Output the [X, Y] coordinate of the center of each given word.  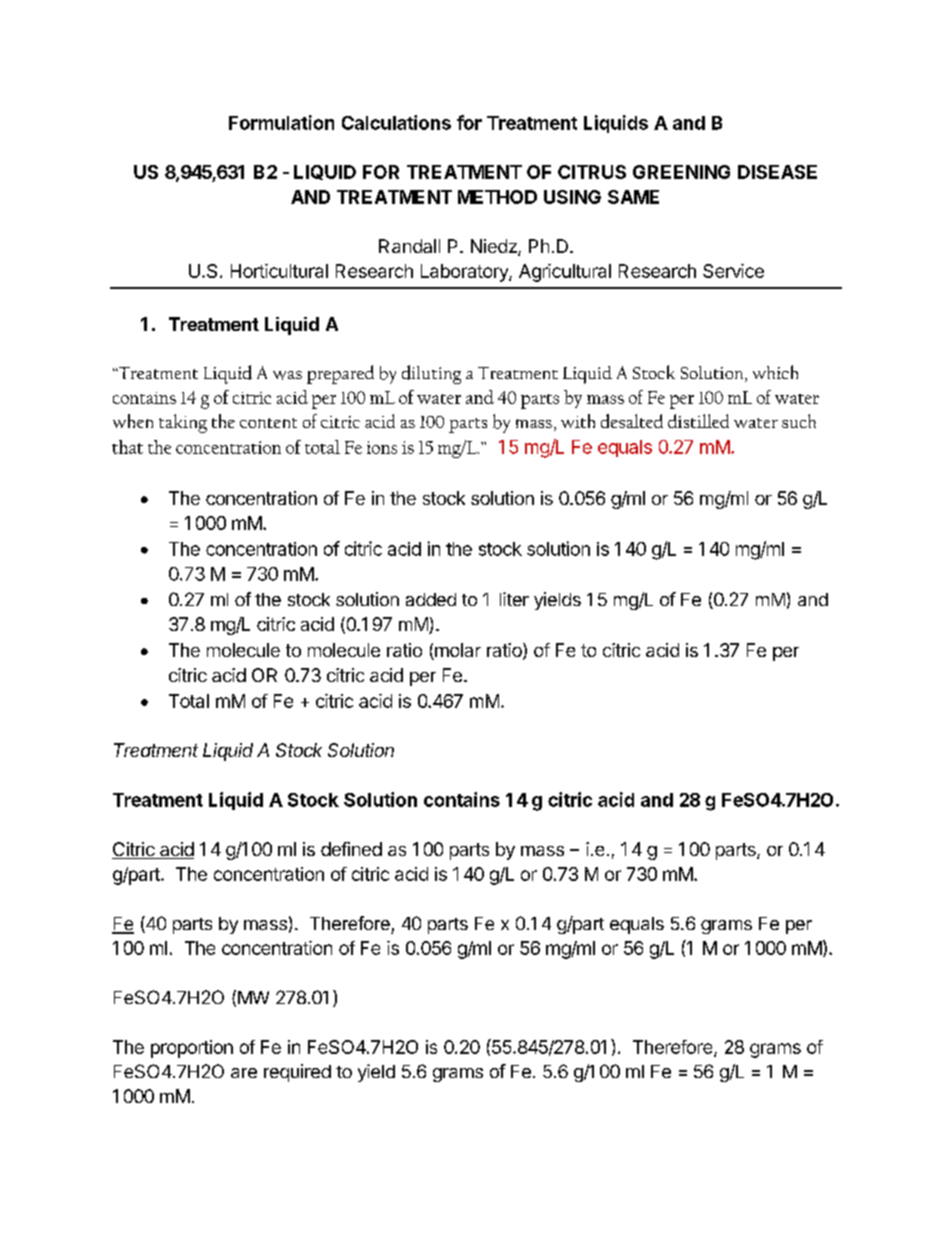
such [799, 421]
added [431, 599]
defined [351, 849]
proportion [192, 1049]
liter [514, 599]
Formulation [281, 122]
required [297, 1073]
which [775, 372]
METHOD [497, 197]
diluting [431, 374]
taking [183, 423]
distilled [698, 421]
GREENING [681, 172]
